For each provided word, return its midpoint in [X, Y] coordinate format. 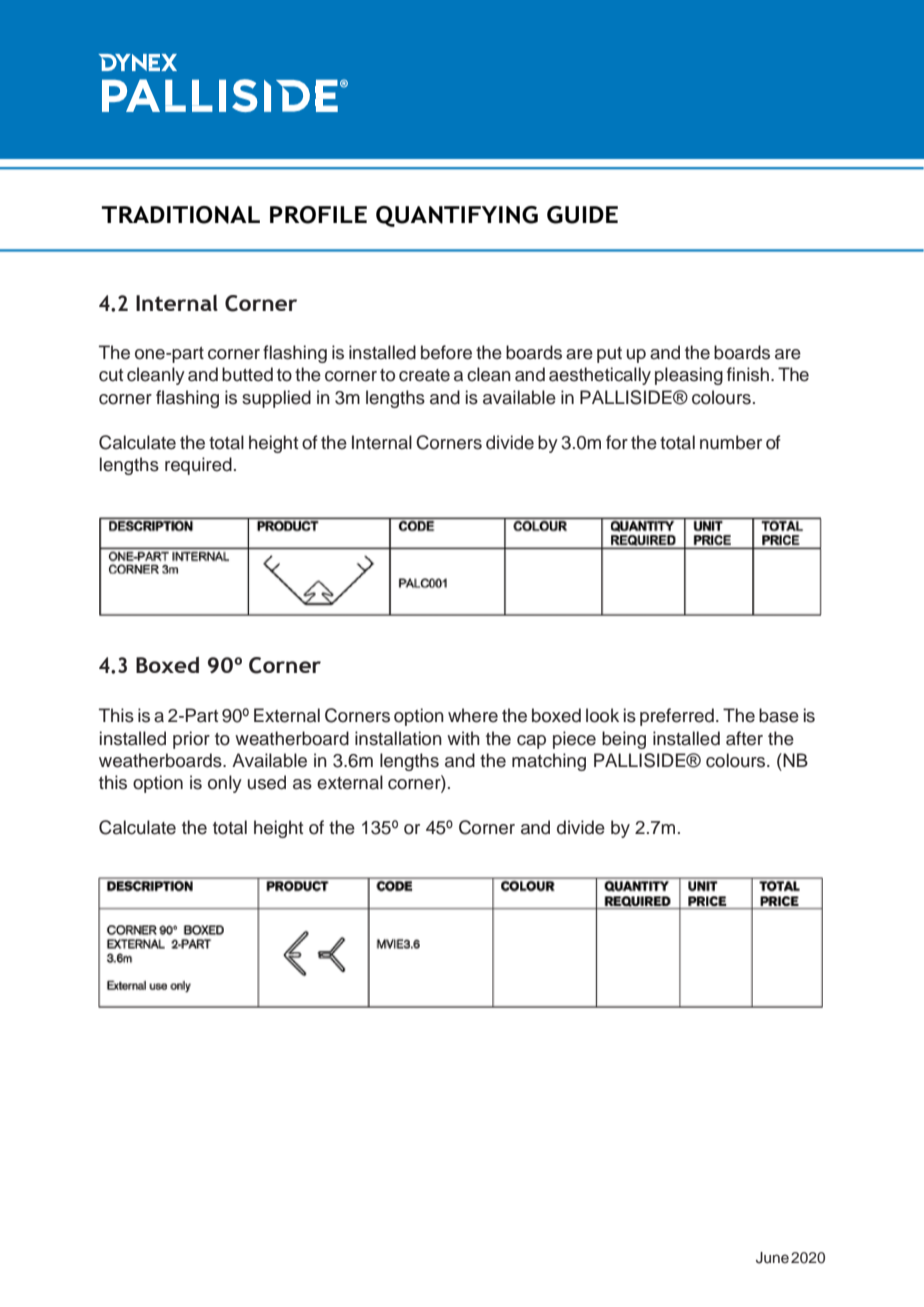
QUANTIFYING [457, 216]
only [225, 784]
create [424, 375]
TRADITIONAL [180, 215]
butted [247, 374]
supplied [276, 399]
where [473, 715]
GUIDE [582, 215]
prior [191, 740]
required [198, 466]
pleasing [689, 376]
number [731, 442]
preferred [677, 717]
